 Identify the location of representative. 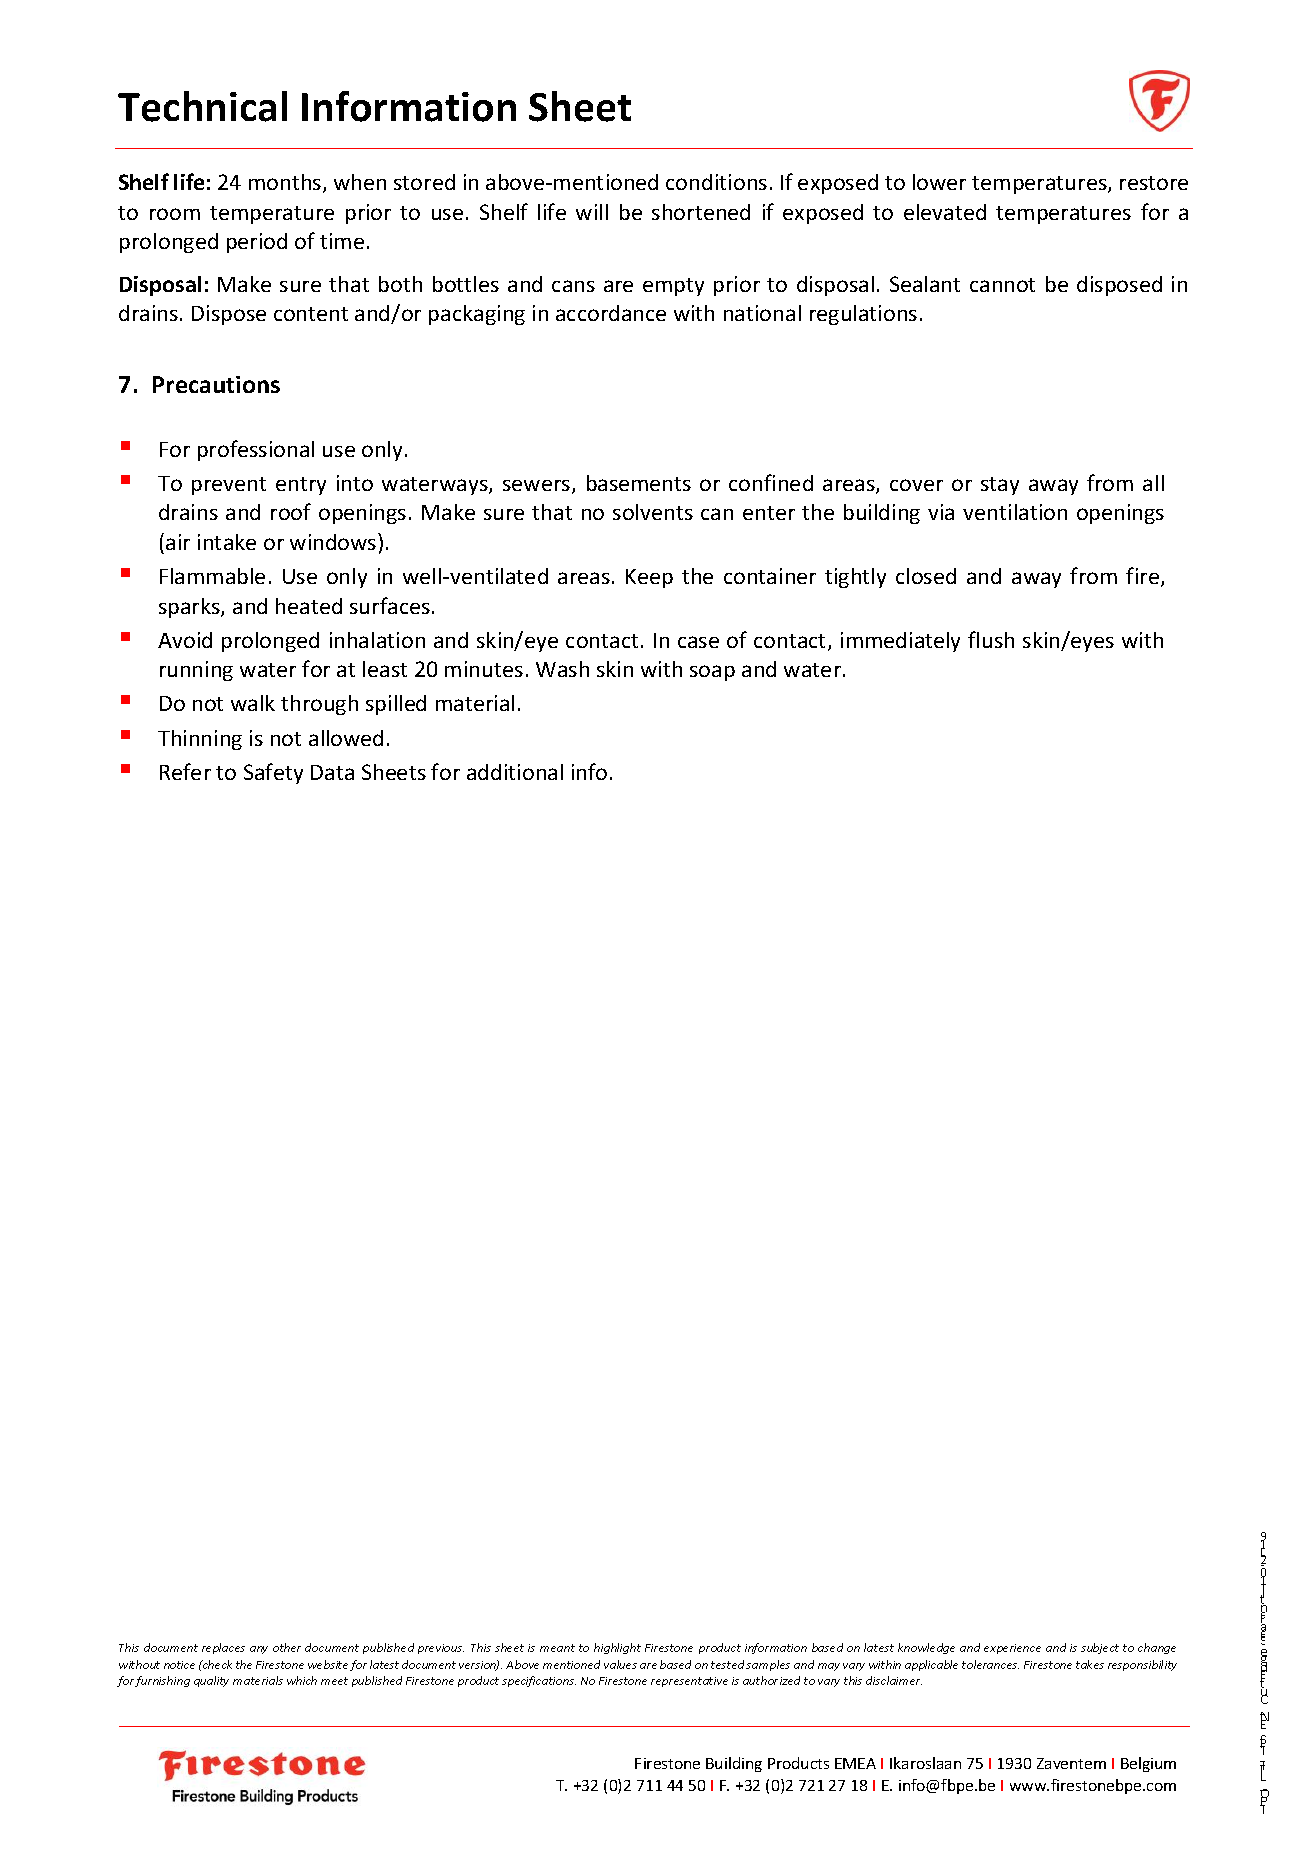
(689, 1682).
